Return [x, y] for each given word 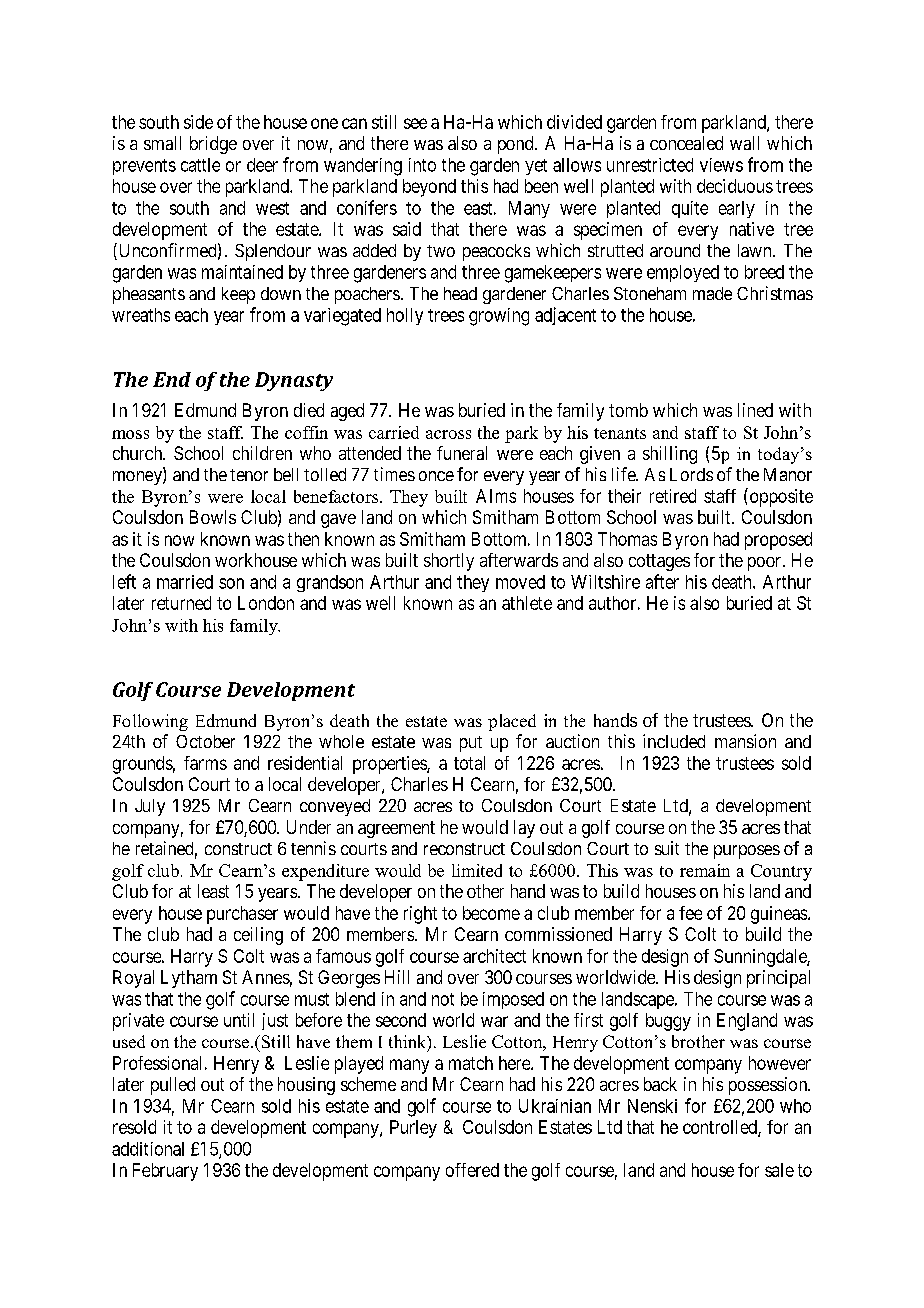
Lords [691, 474]
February [165, 1172]
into [422, 165]
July [150, 807]
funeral [462, 453]
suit [667, 848]
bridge [213, 145]
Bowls [213, 517]
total [469, 763]
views [721, 165]
